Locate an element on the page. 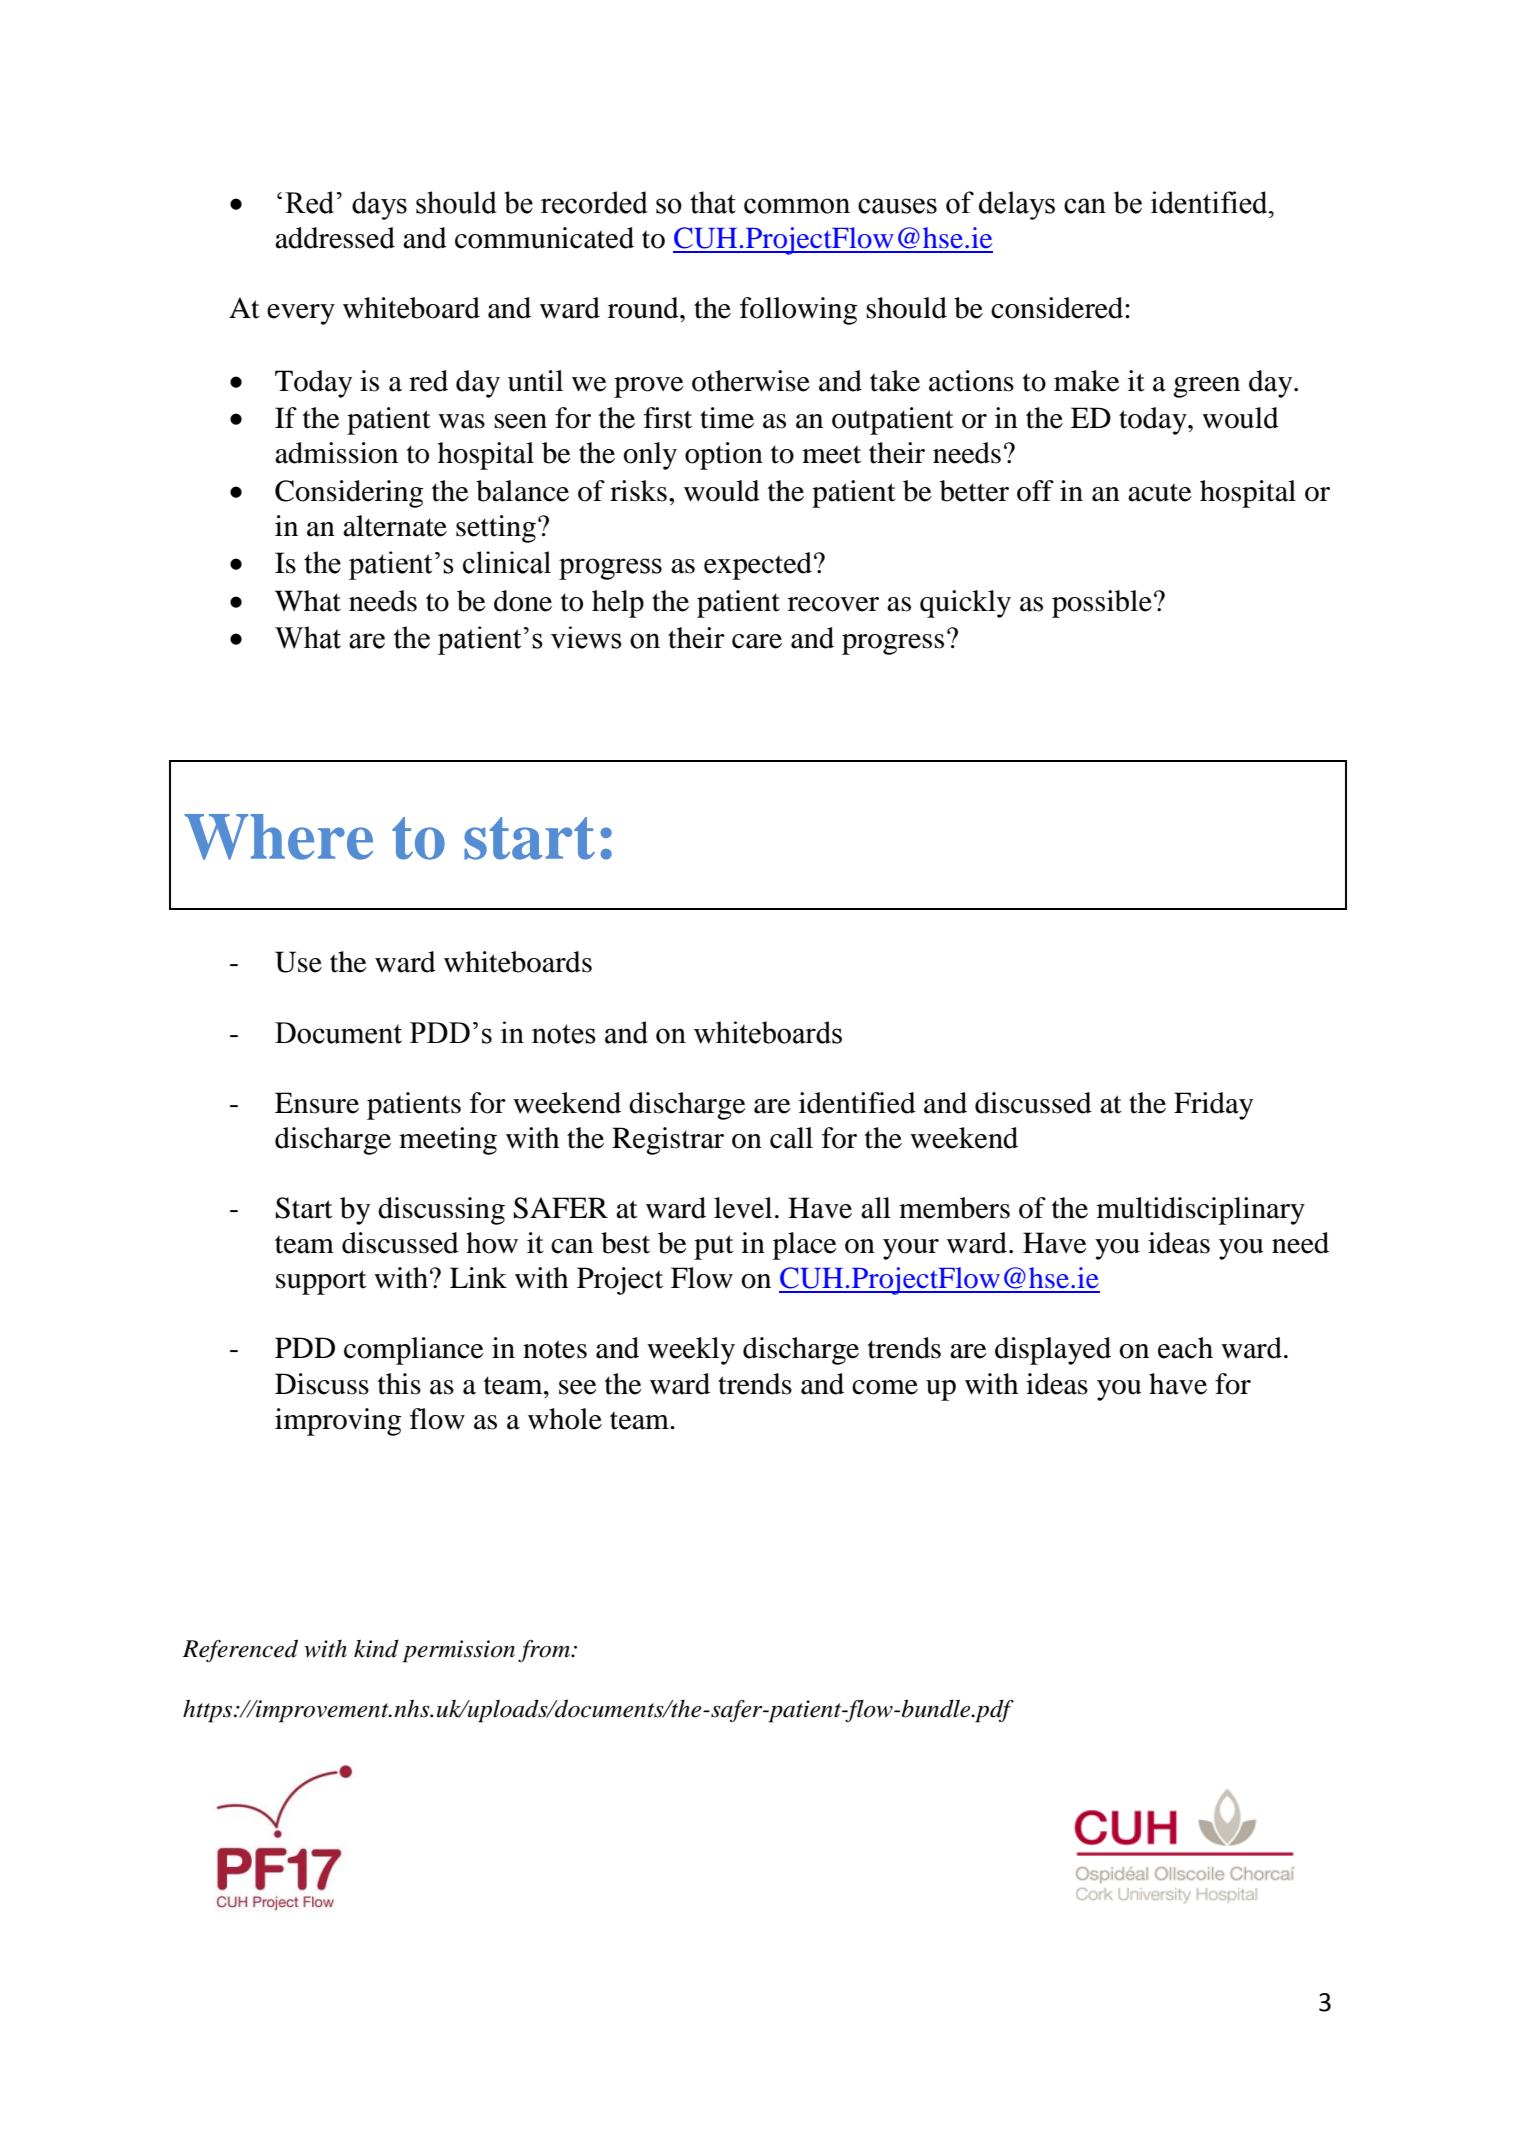  kind is located at coordinates (376, 1648).
